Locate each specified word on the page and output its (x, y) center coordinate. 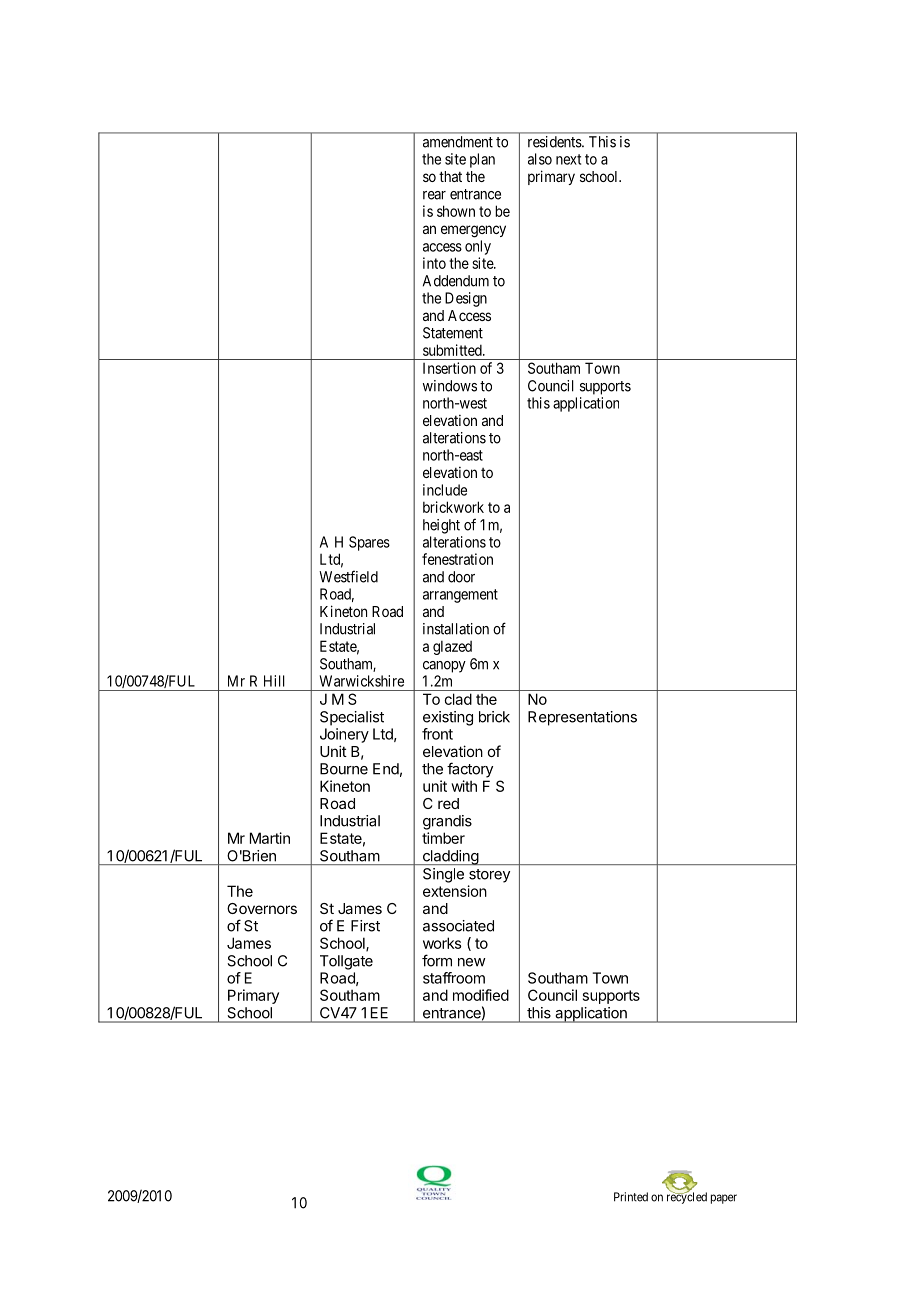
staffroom (454, 978)
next (568, 159)
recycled (687, 1197)
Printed (631, 1197)
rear (434, 195)
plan (482, 160)
